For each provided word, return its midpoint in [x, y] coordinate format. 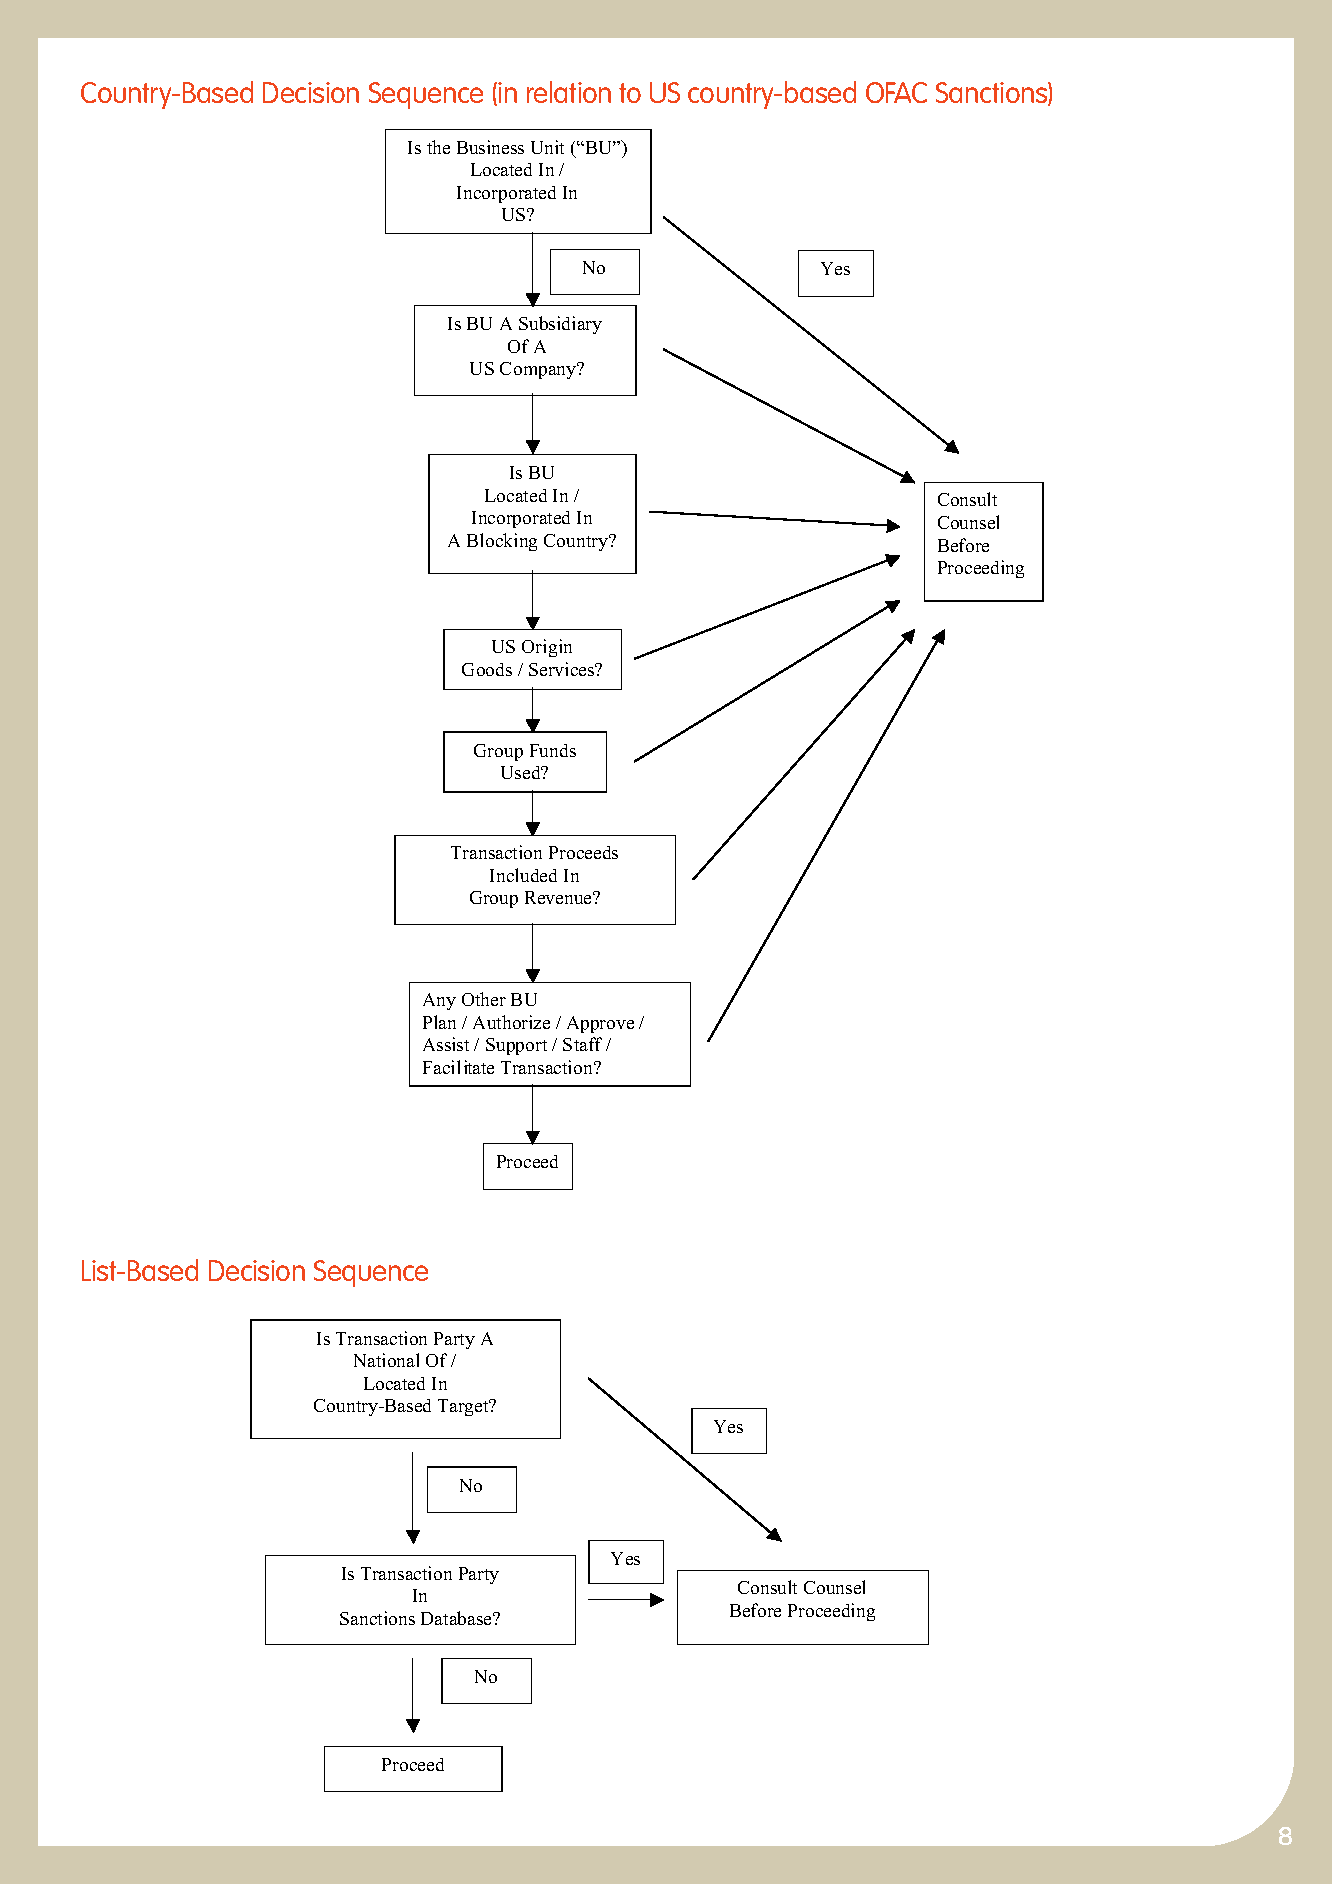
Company [539, 370]
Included [523, 875]
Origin [547, 648]
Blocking [502, 542]
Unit [547, 147]
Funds [553, 750]
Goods [487, 669]
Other [484, 999]
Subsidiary [560, 325]
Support [516, 1046]
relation [569, 92]
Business [490, 147]
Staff [582, 1044]
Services [563, 669]
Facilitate [458, 1067]
